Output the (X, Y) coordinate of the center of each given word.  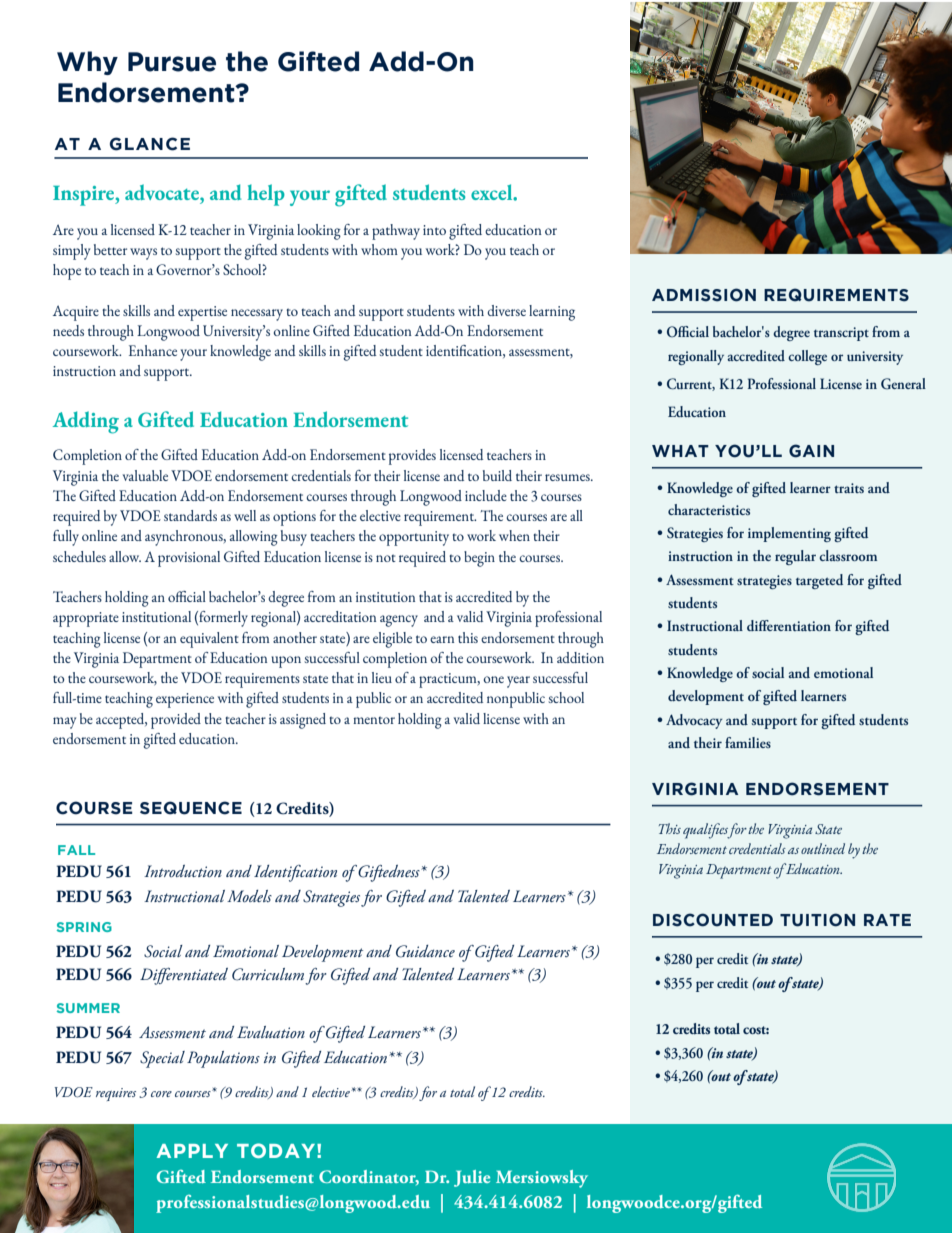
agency (399, 621)
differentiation (789, 625)
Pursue (172, 62)
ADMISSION (704, 295)
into (434, 230)
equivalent (209, 640)
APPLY (192, 1151)
